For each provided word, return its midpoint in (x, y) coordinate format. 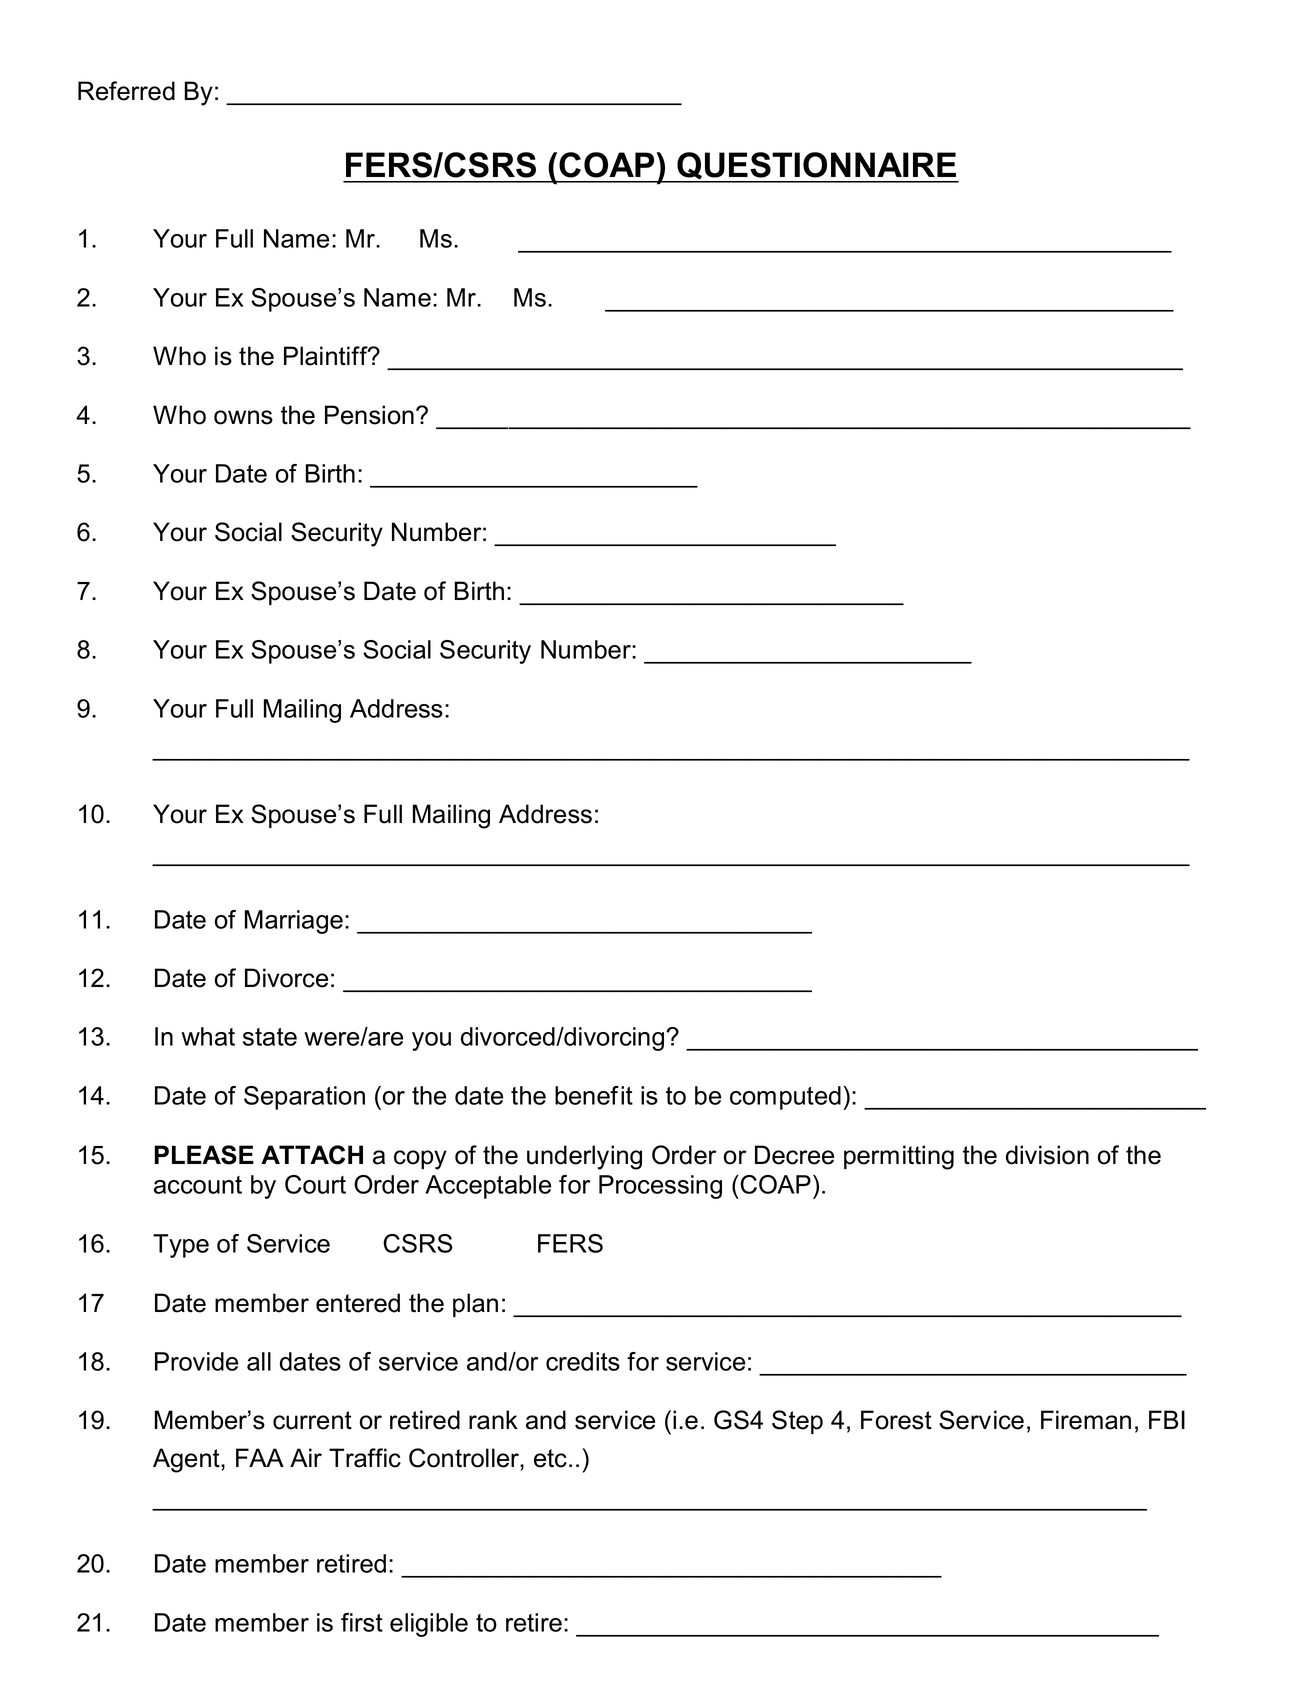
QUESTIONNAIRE (817, 167)
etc (550, 1458)
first (362, 1622)
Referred (126, 91)
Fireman (1086, 1420)
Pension (369, 415)
